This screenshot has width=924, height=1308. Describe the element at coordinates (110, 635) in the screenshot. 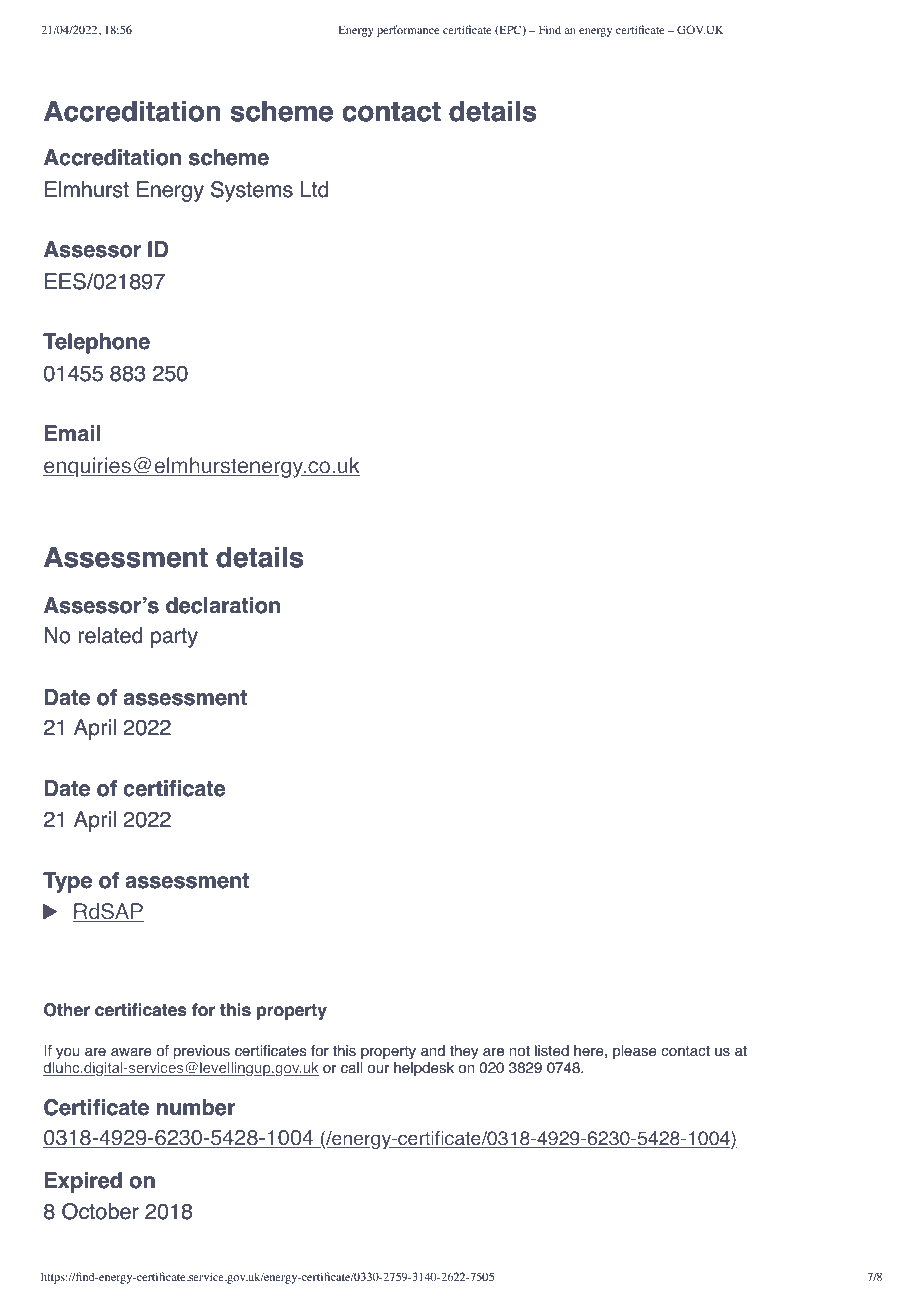

I see `related` at that location.
